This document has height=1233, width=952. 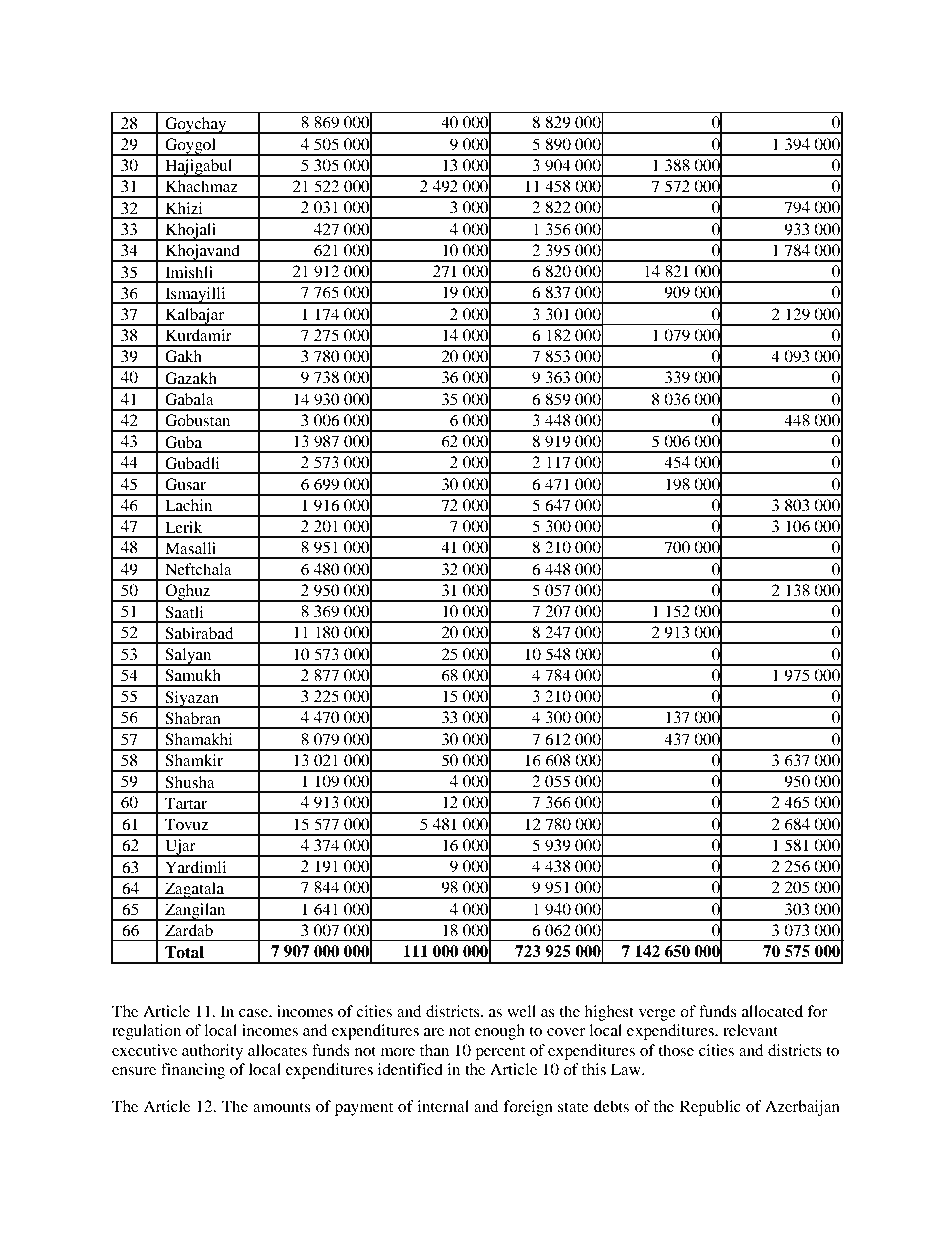 What do you see at coordinates (282, 1107) in the document?
I see `amounts` at bounding box center [282, 1107].
